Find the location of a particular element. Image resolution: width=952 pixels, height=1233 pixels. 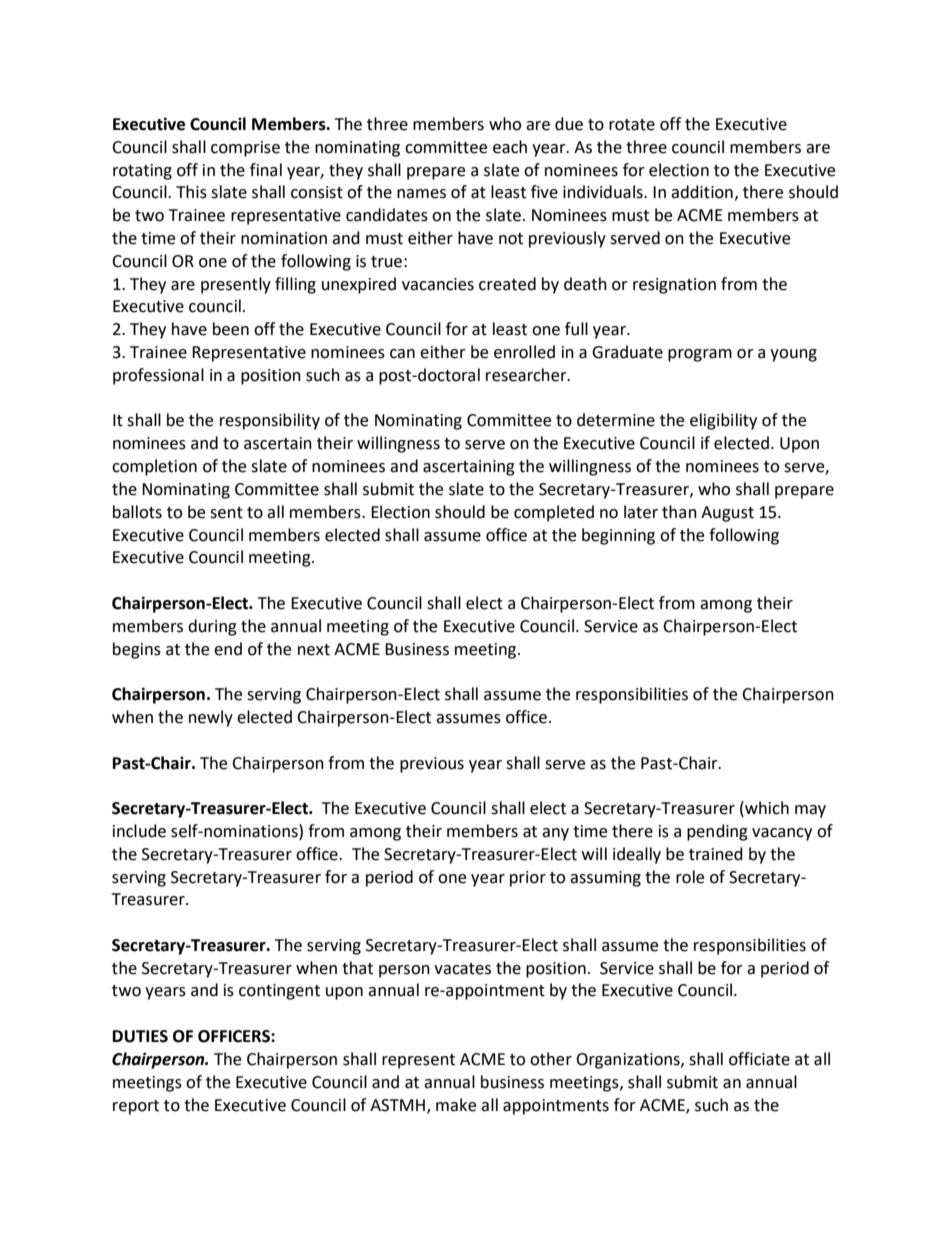

any is located at coordinates (555, 834).
